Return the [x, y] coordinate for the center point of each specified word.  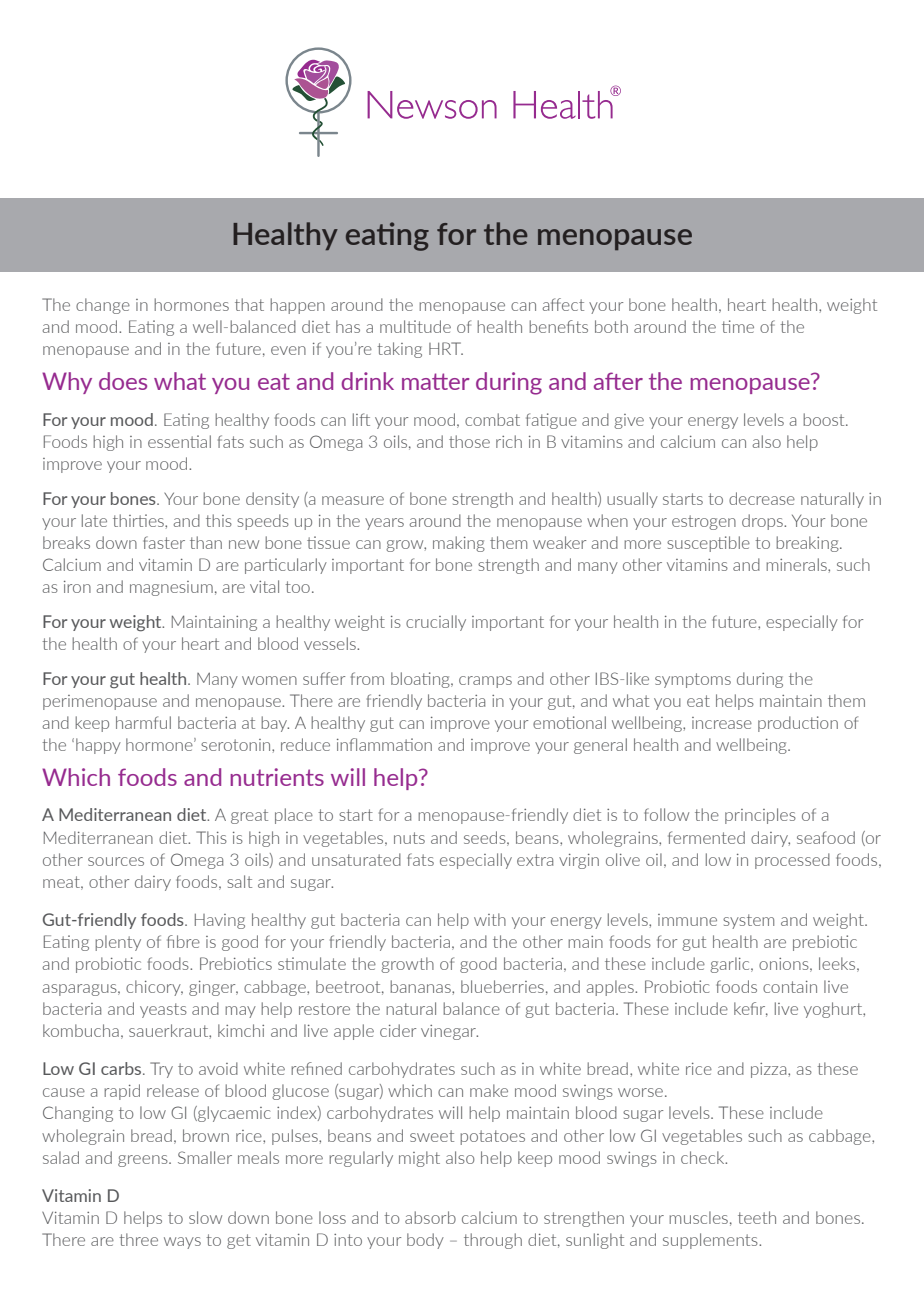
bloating [421, 680]
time [738, 326]
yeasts [163, 1010]
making [459, 544]
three [138, 1239]
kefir [751, 1009]
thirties [139, 520]
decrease [762, 498]
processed [792, 861]
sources [116, 861]
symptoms [693, 680]
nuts [409, 838]
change [103, 306]
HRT [446, 348]
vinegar [449, 1032]
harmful [143, 722]
